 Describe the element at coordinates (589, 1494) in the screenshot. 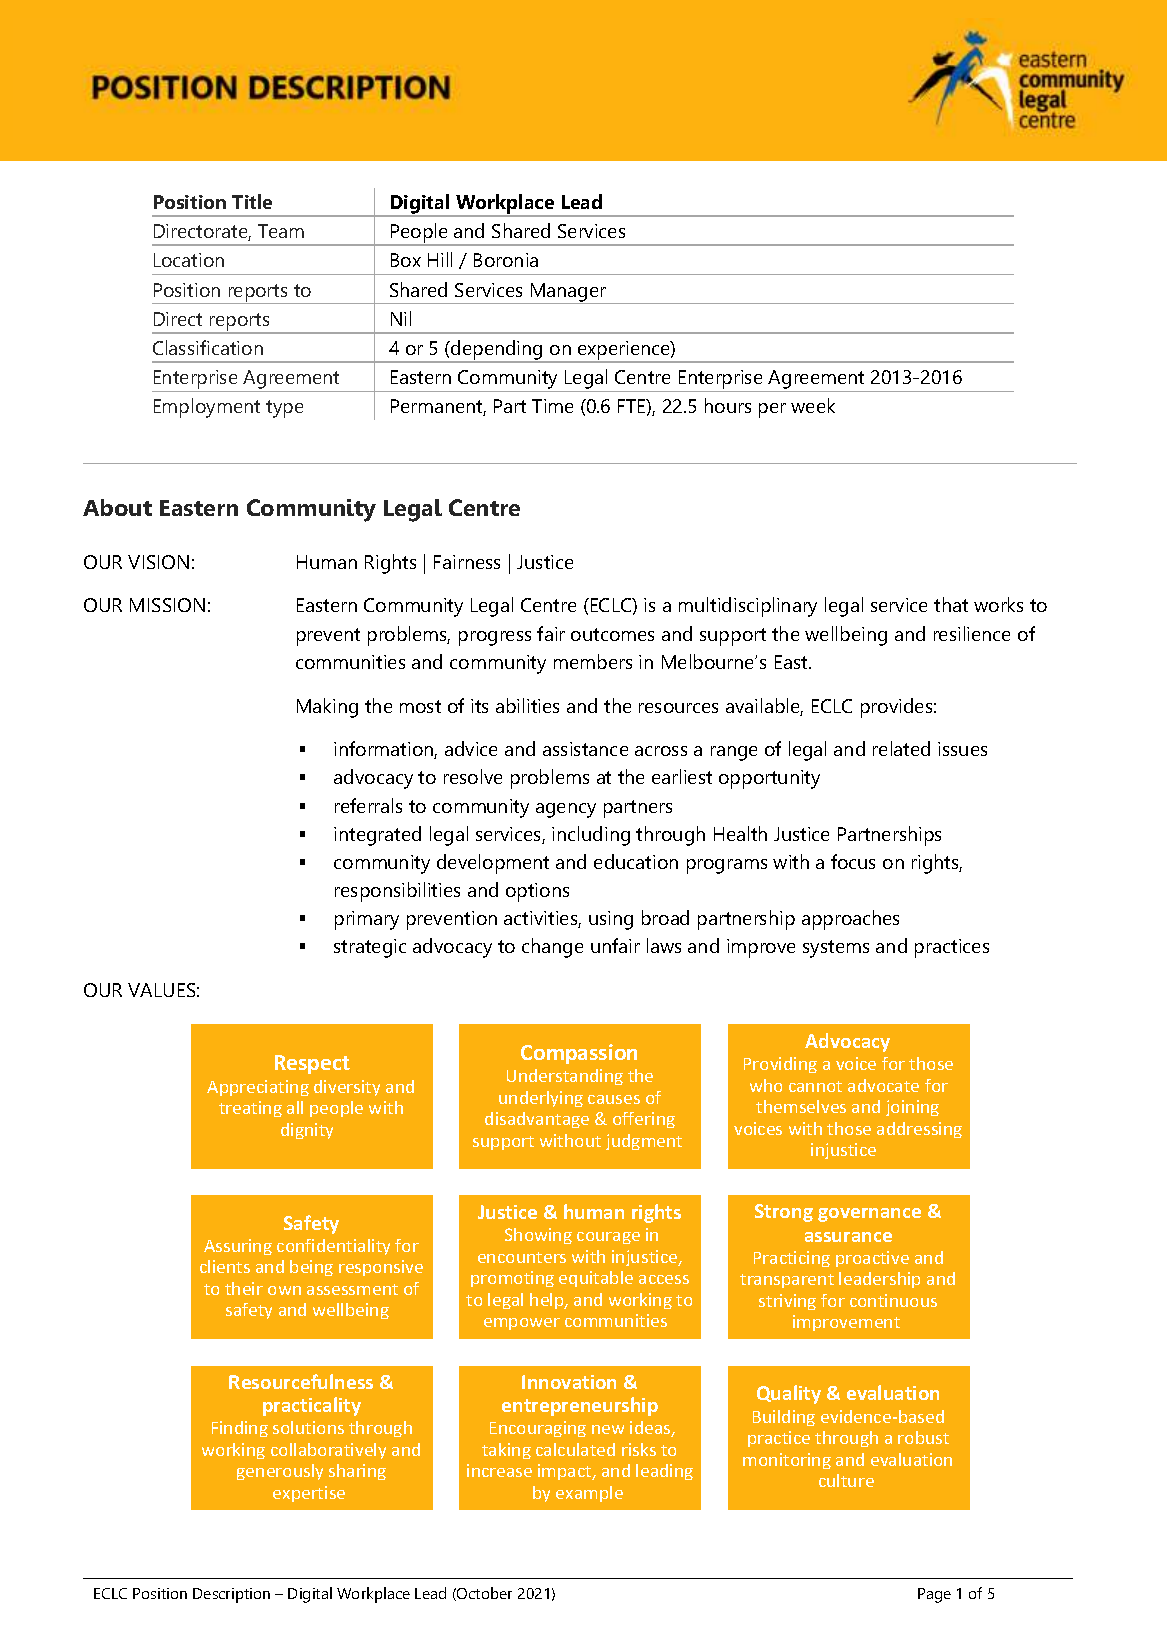

I see `example` at that location.
